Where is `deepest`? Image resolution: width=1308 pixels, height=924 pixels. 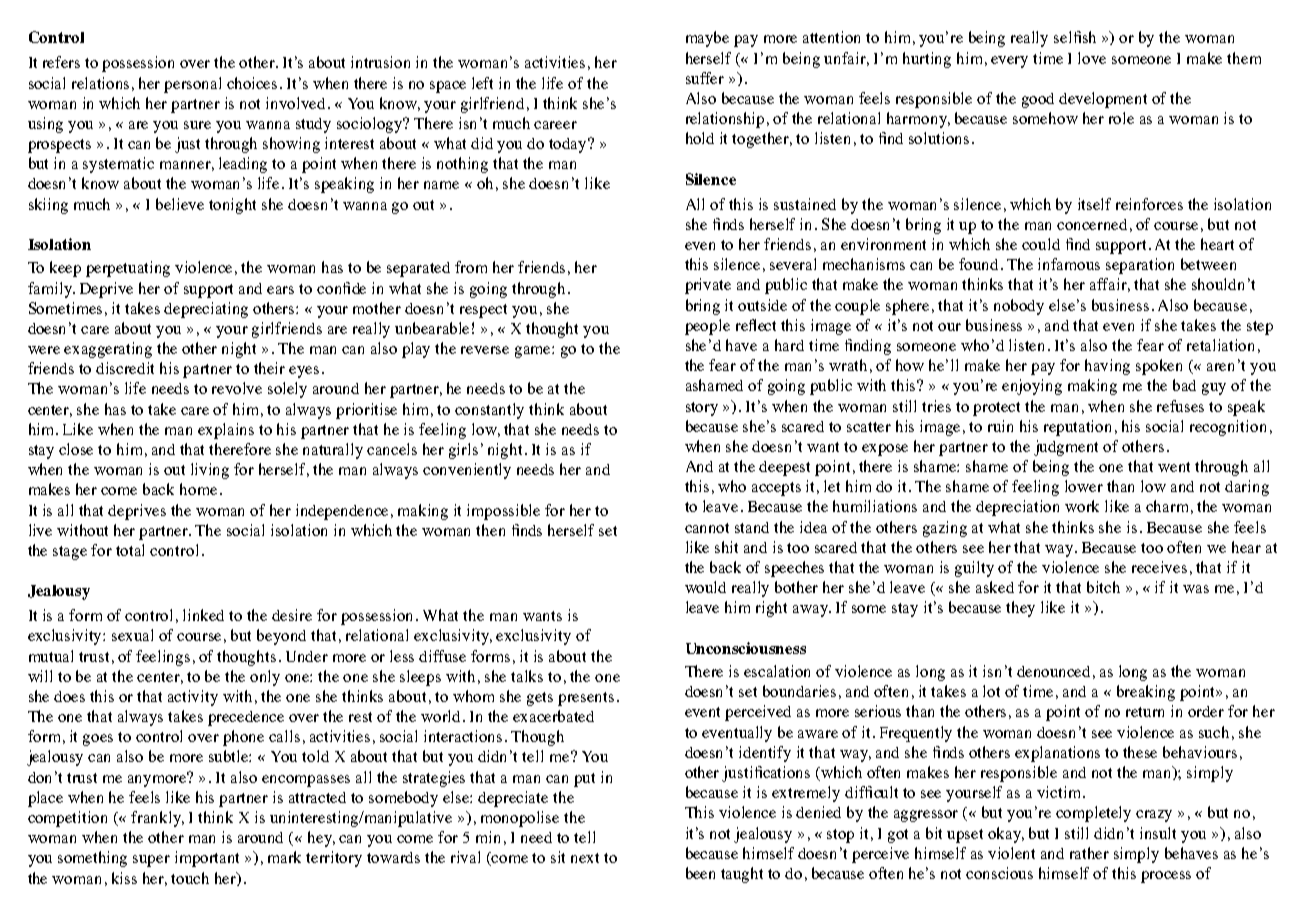
deepest is located at coordinates (784, 468).
